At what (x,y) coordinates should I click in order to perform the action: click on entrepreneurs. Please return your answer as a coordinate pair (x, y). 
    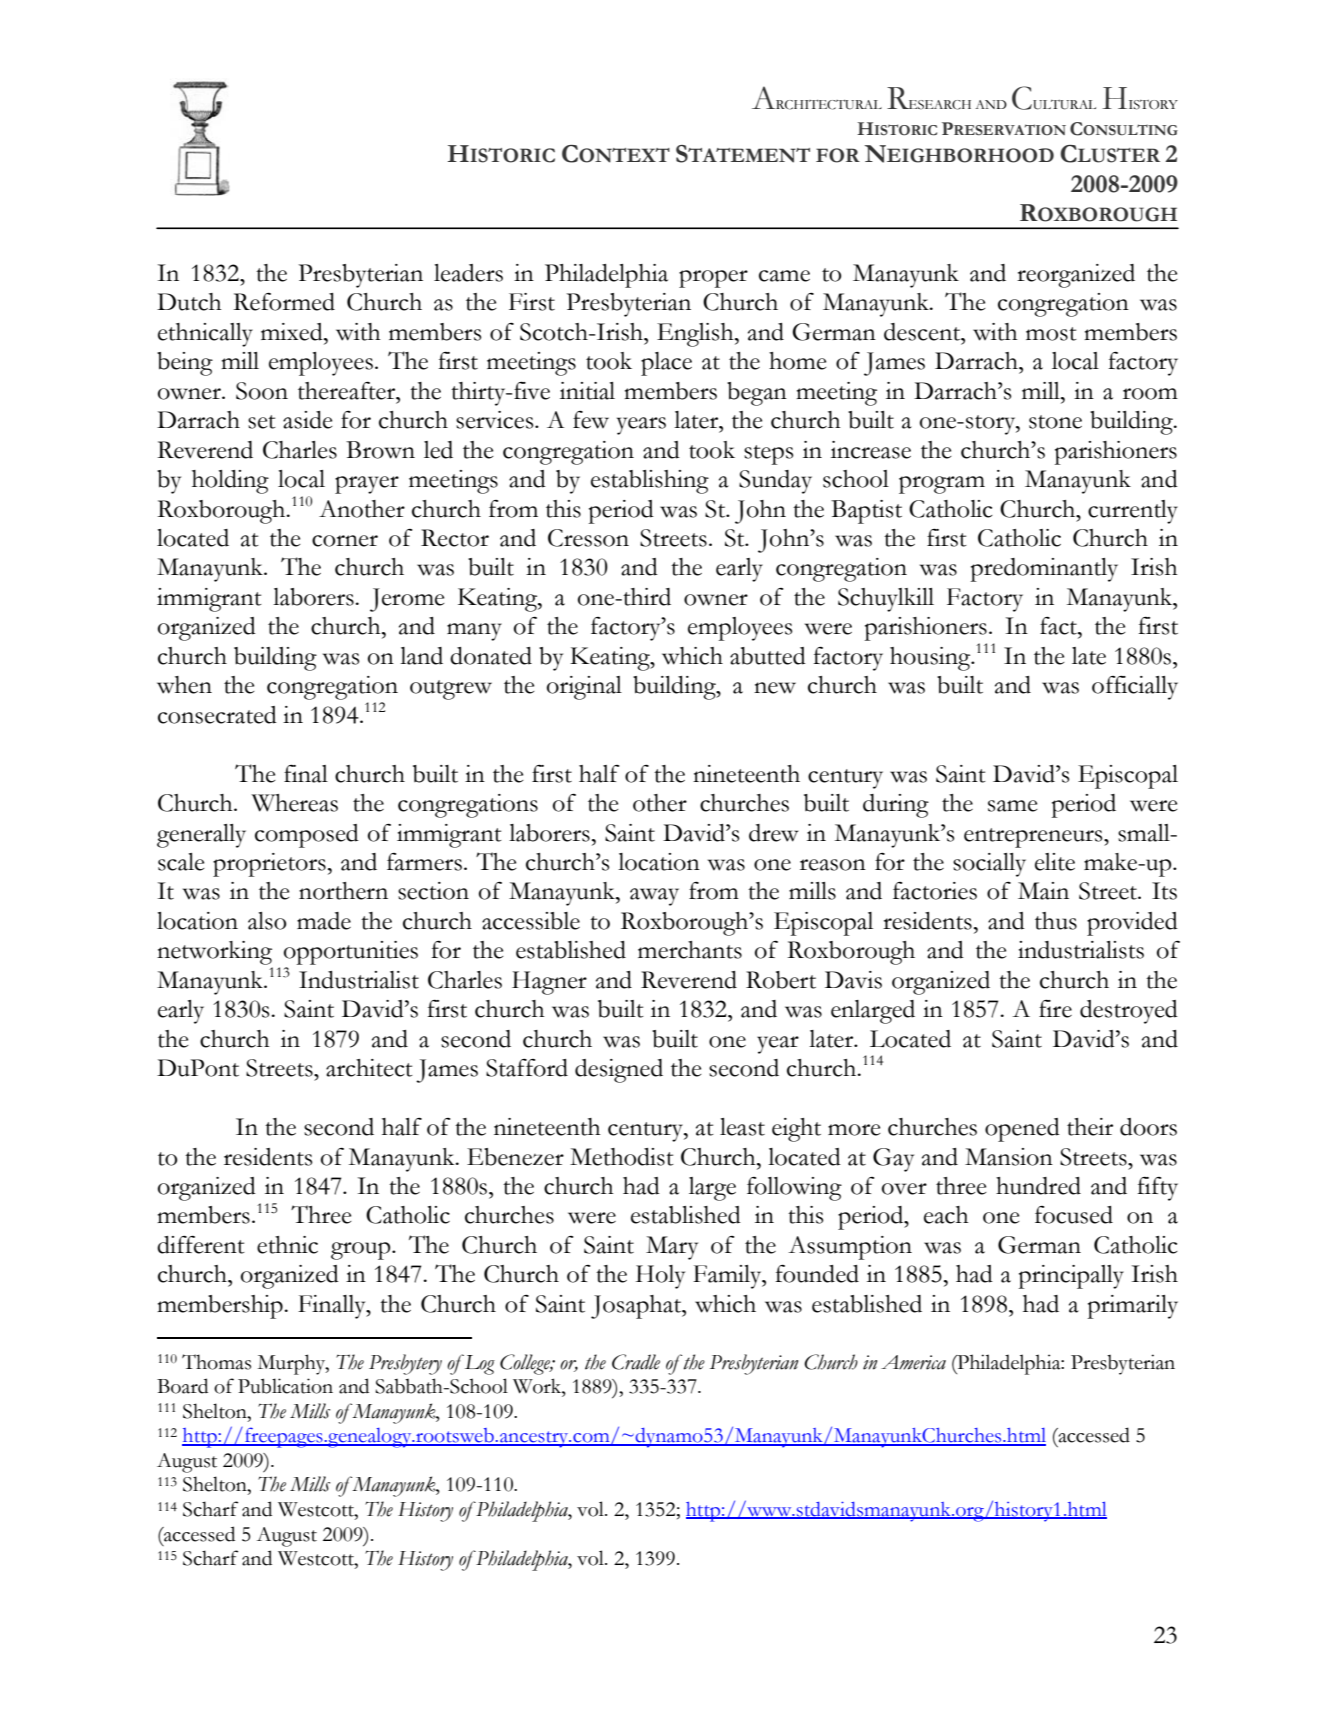
    Looking at the image, I should click on (1034, 838).
